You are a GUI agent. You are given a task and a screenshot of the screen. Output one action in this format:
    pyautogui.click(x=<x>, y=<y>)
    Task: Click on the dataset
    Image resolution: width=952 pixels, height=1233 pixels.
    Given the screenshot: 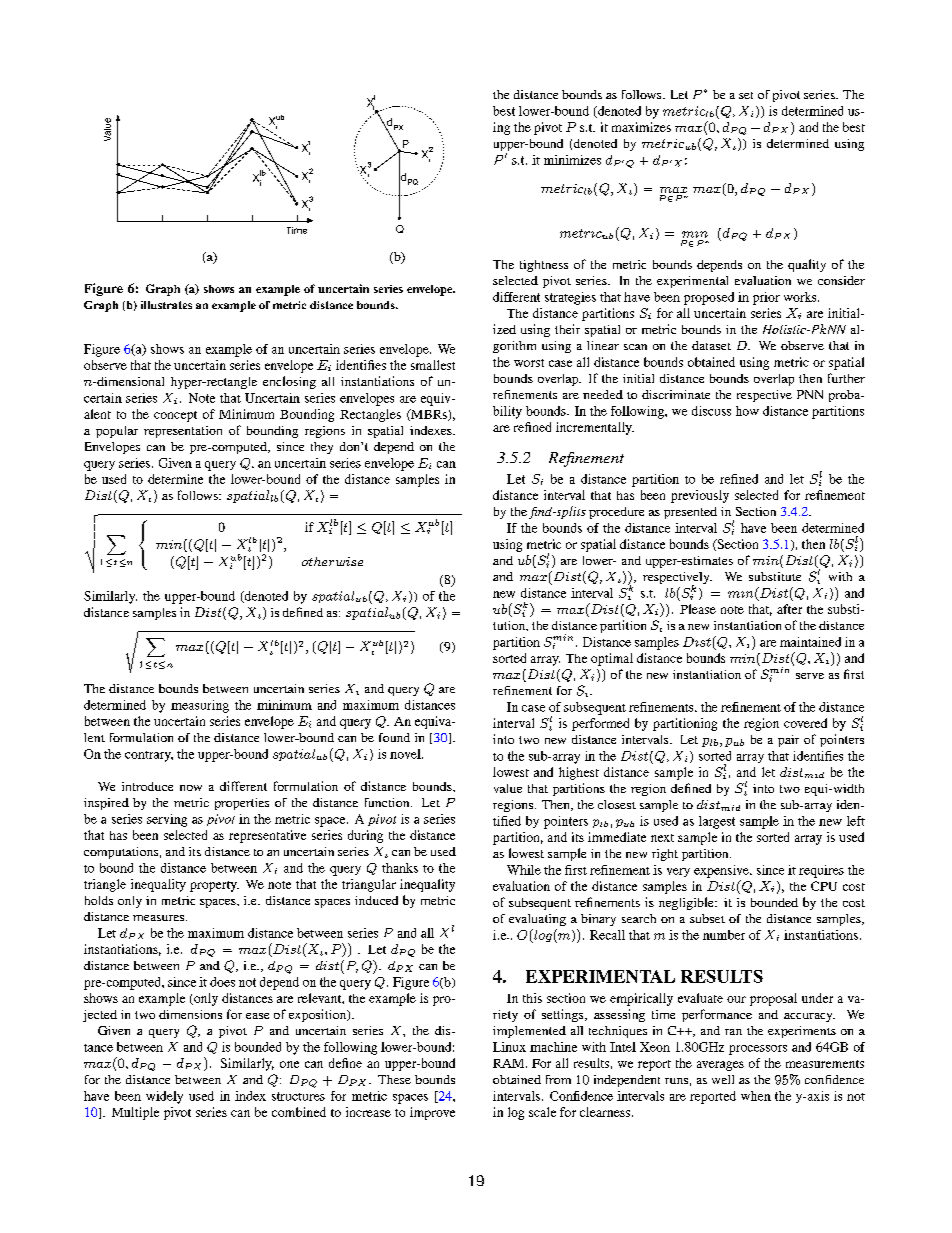 What is the action you would take?
    pyautogui.click(x=711, y=345)
